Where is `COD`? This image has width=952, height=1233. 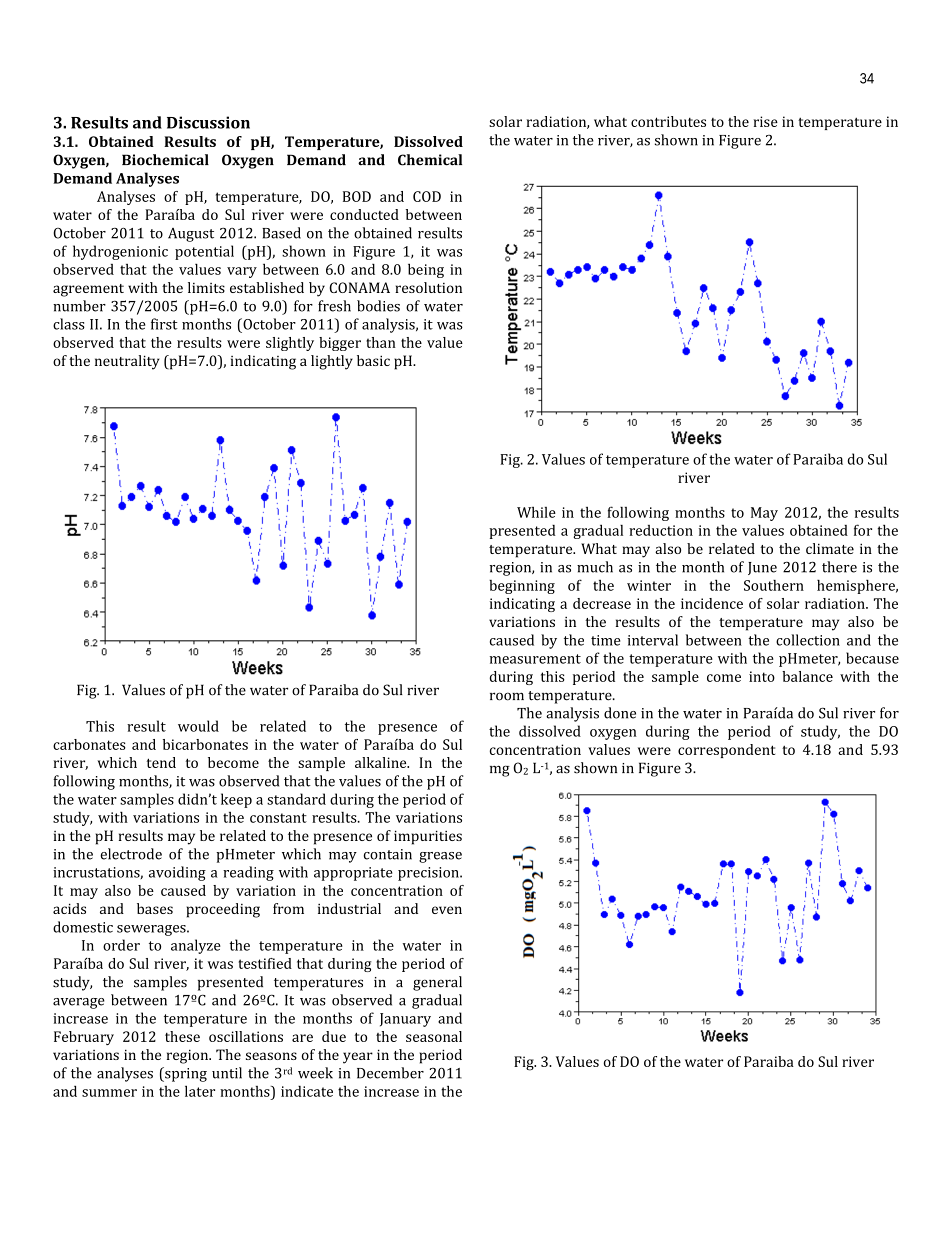 COD is located at coordinates (427, 196).
